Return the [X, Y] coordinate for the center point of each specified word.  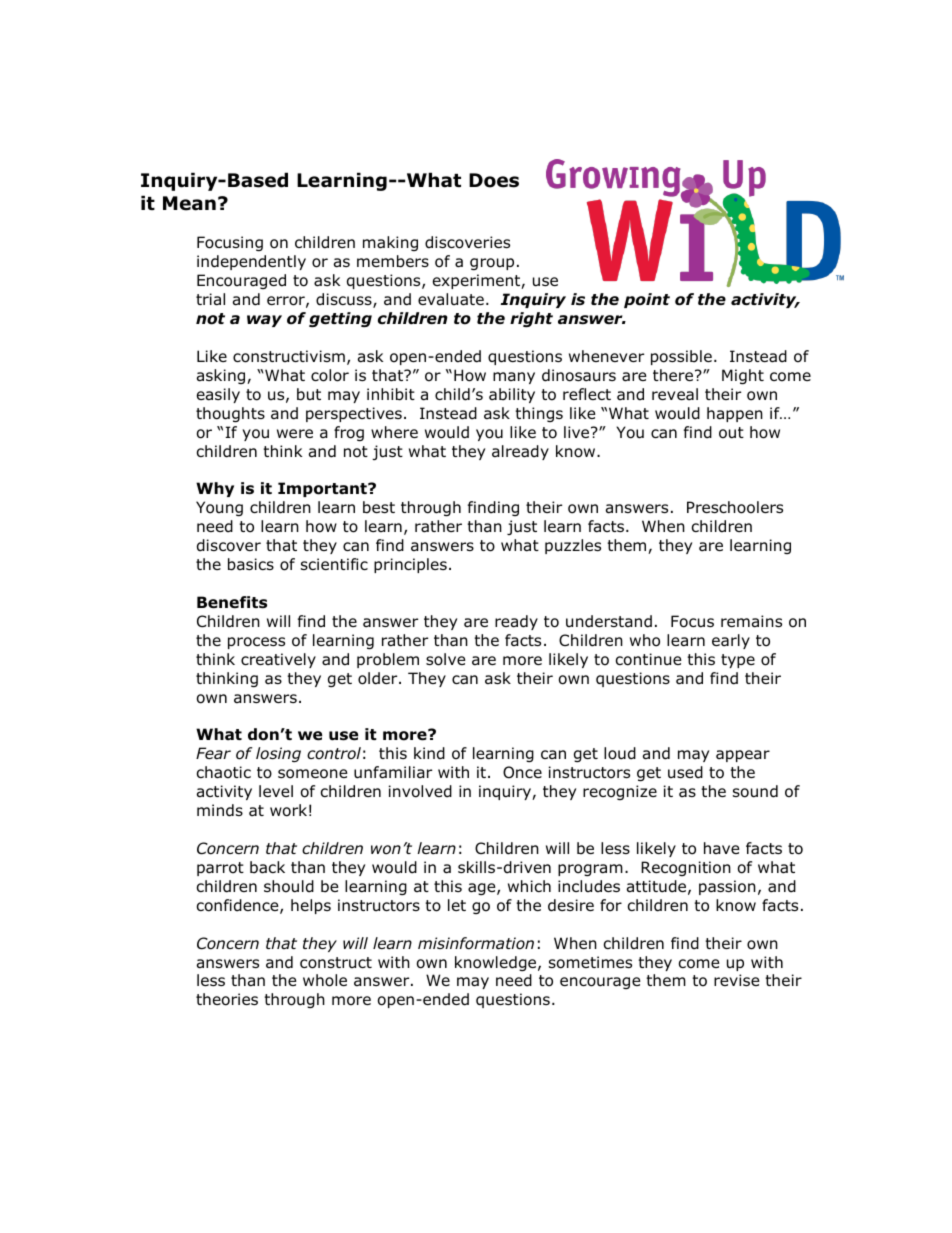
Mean [189, 203]
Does [494, 180]
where [394, 432]
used [685, 772]
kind [429, 753]
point [647, 300]
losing [278, 754]
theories [227, 999]
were [295, 433]
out [731, 433]
